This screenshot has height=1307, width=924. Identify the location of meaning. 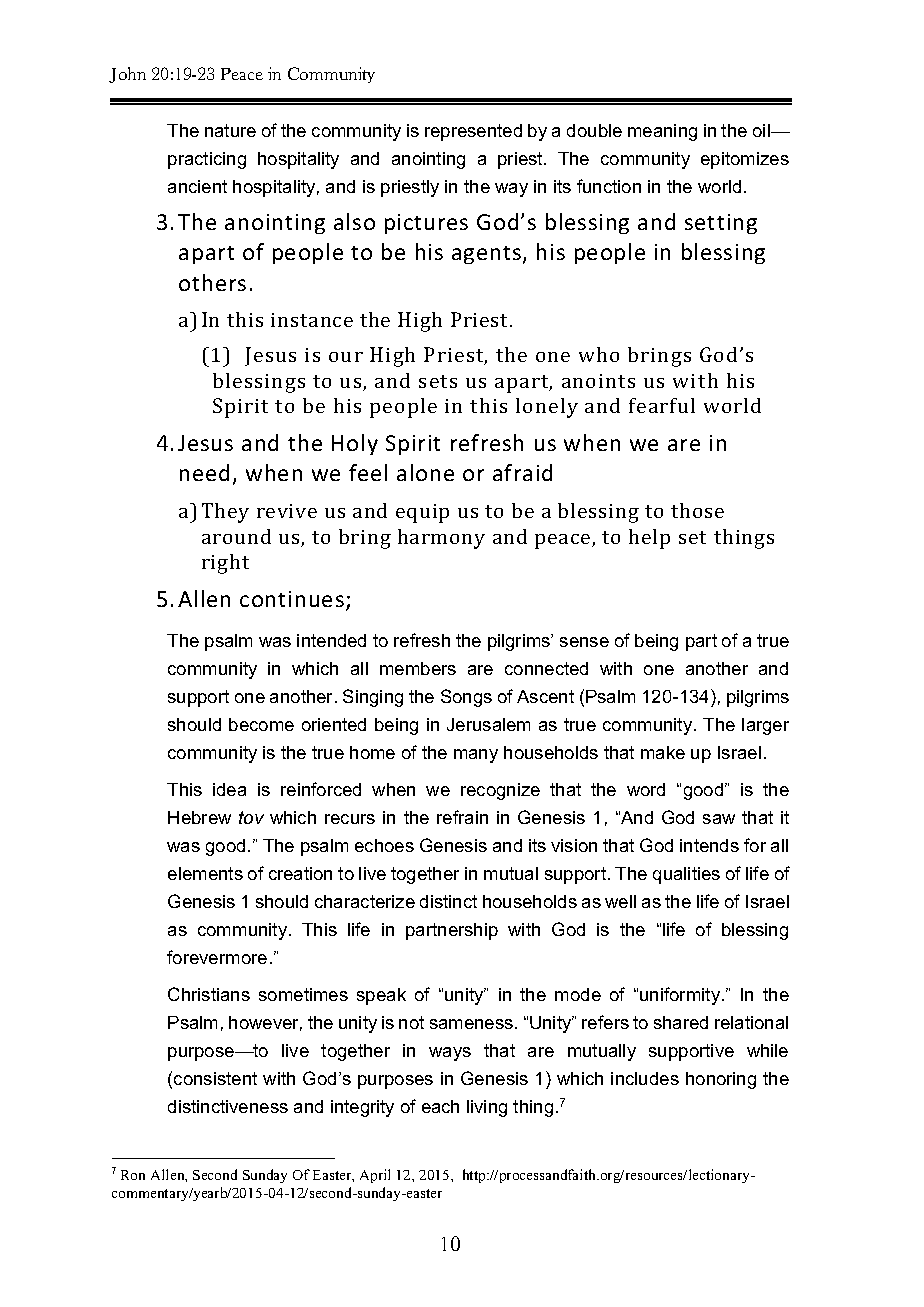
(662, 132).
